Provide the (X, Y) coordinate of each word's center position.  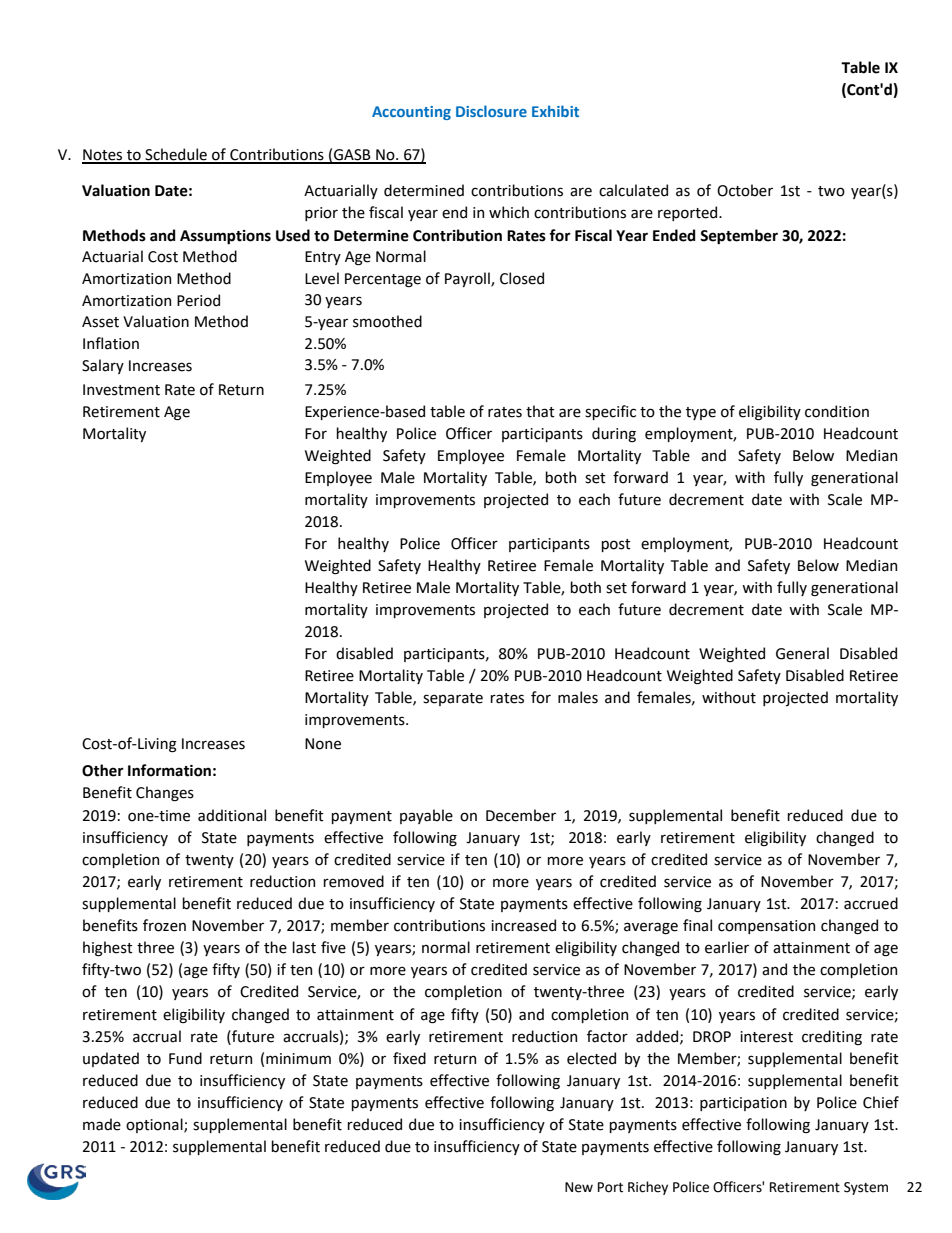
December (521, 815)
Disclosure (491, 111)
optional (155, 1125)
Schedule (176, 155)
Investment (121, 390)
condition (837, 411)
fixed (409, 1058)
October (745, 190)
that (540, 411)
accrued (871, 903)
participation (743, 1104)
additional (232, 815)
